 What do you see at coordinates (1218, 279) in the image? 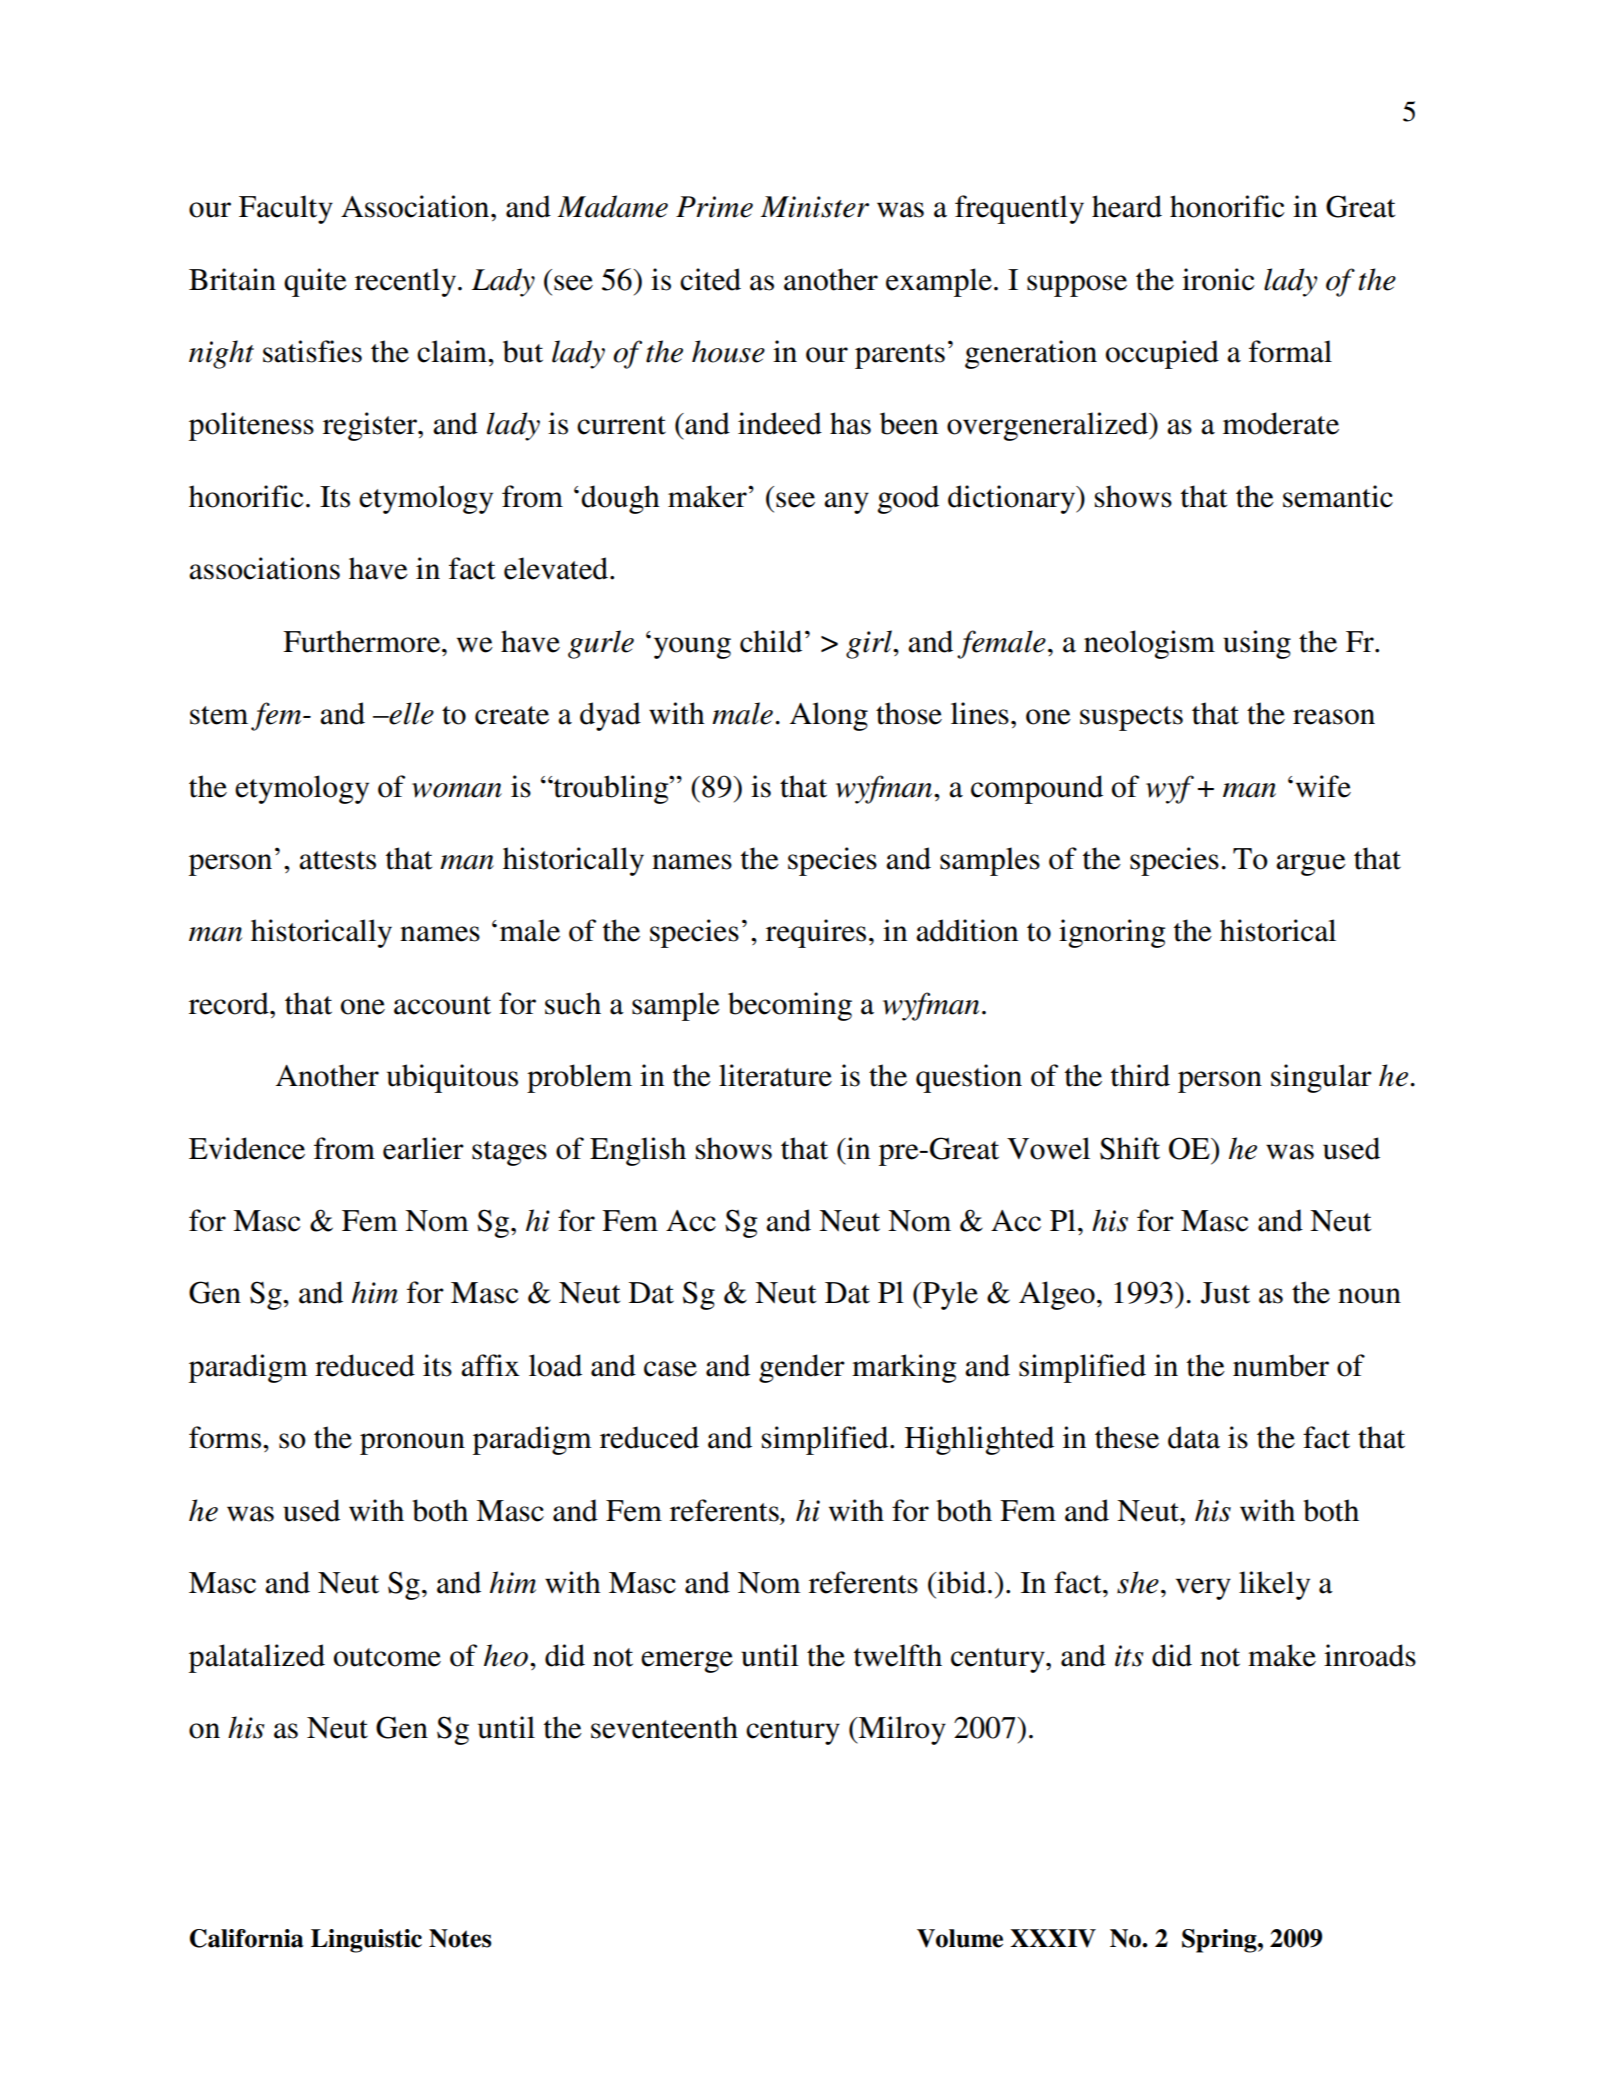
I see `ironic` at bounding box center [1218, 279].
